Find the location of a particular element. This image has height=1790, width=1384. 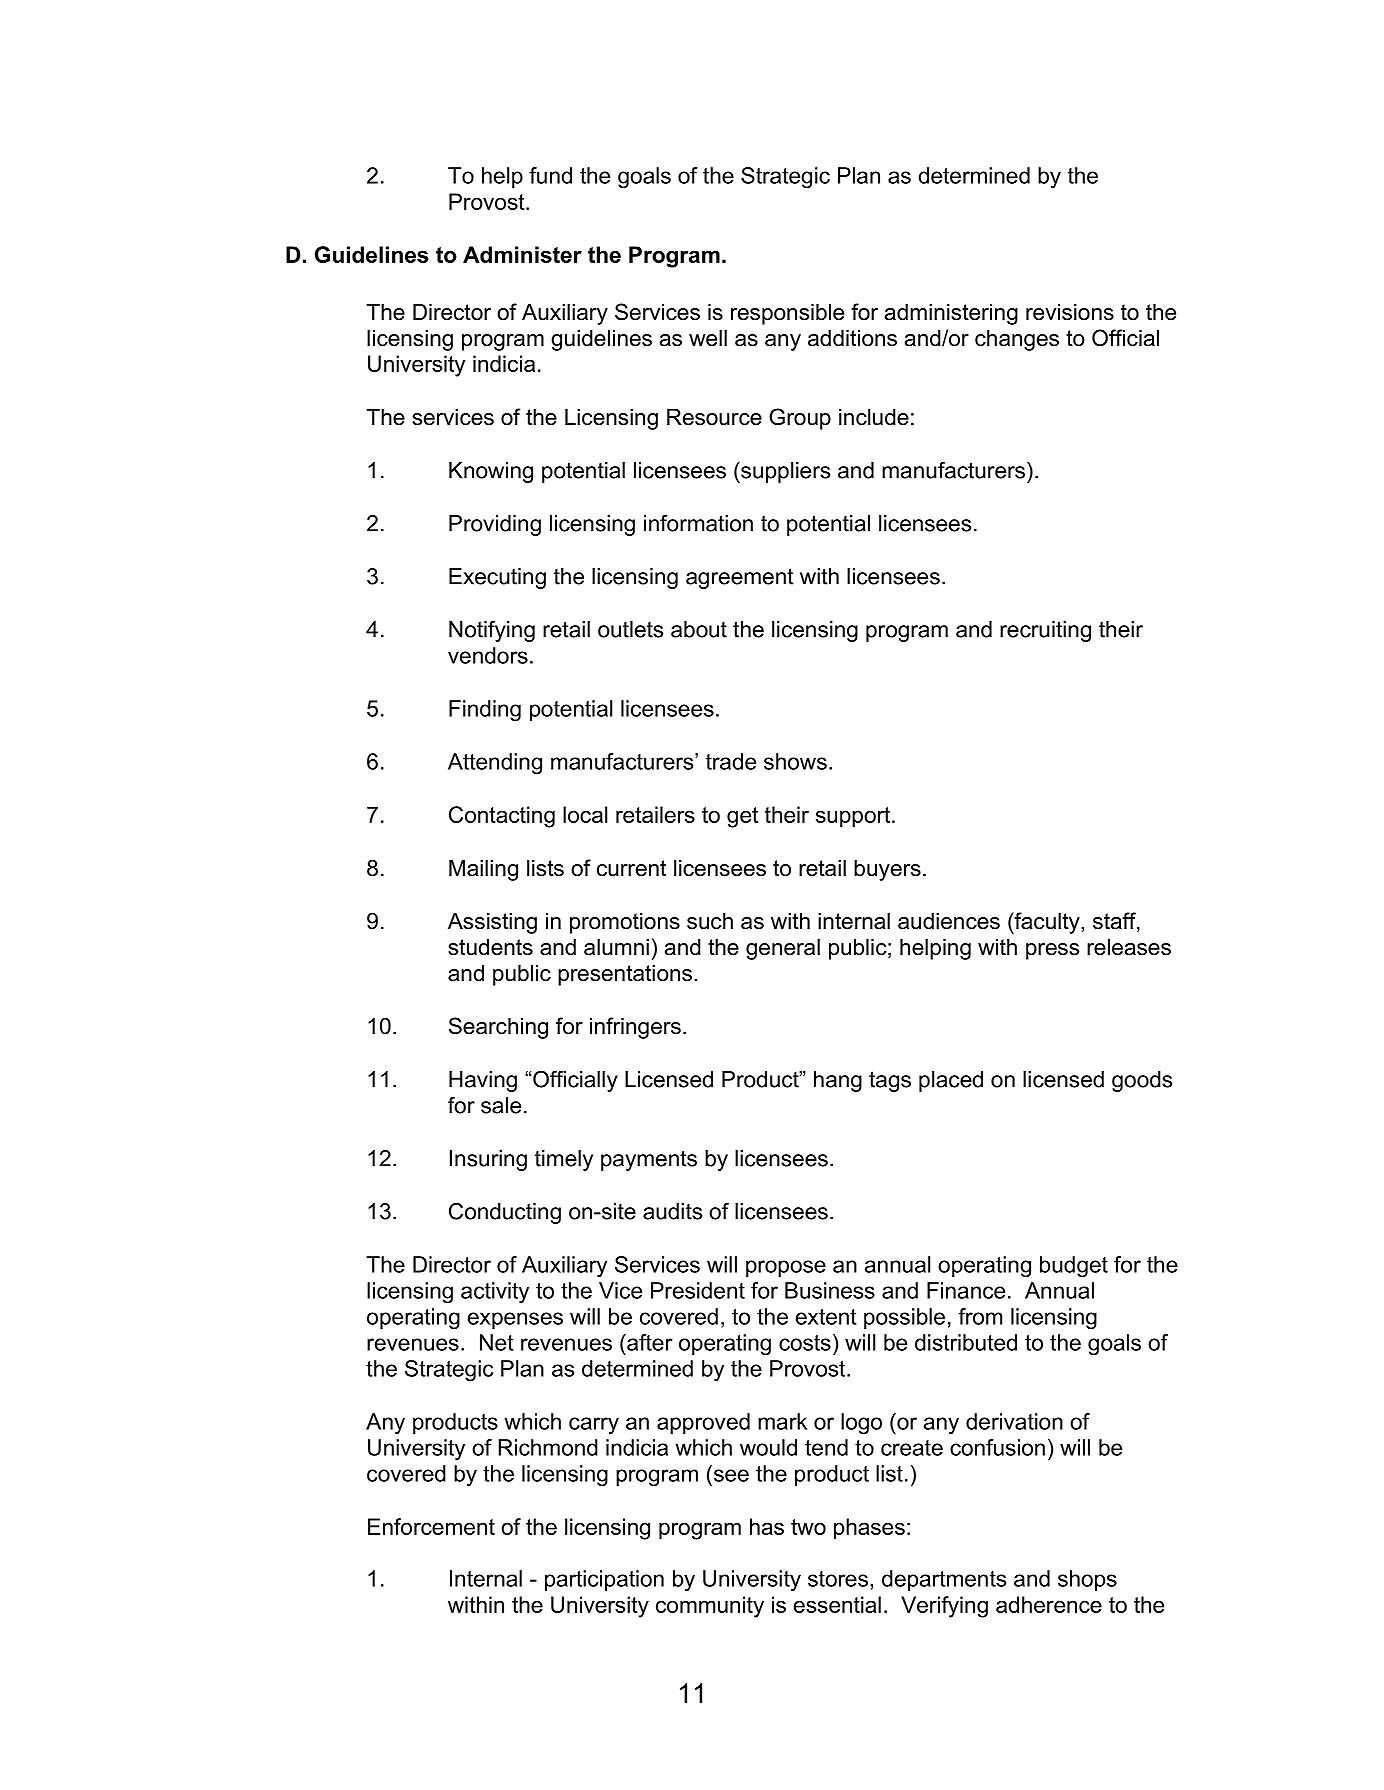

agreement is located at coordinates (740, 578).
